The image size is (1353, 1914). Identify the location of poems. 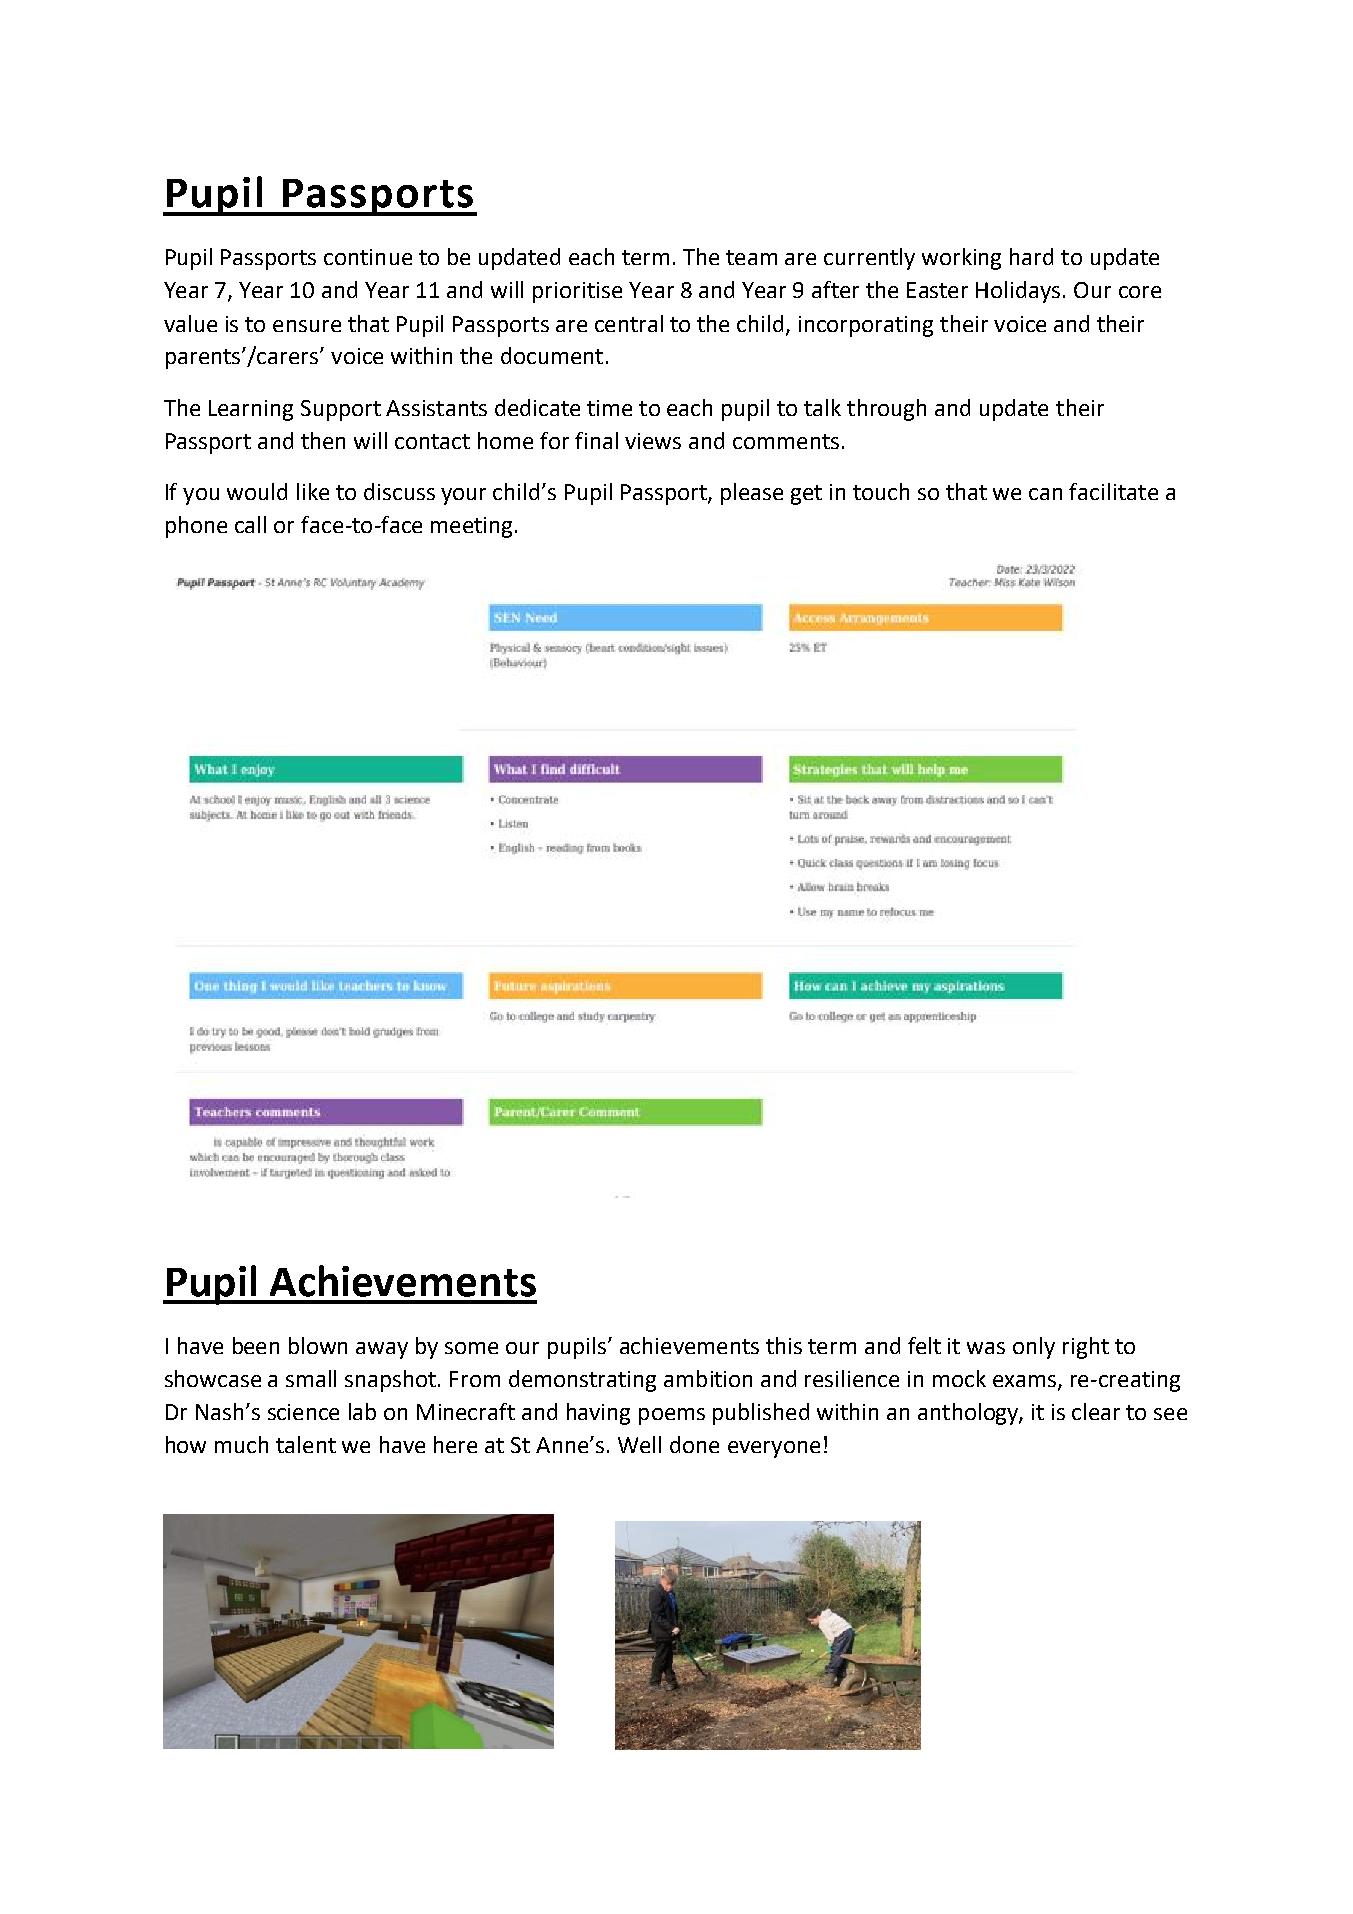
(672, 1416).
